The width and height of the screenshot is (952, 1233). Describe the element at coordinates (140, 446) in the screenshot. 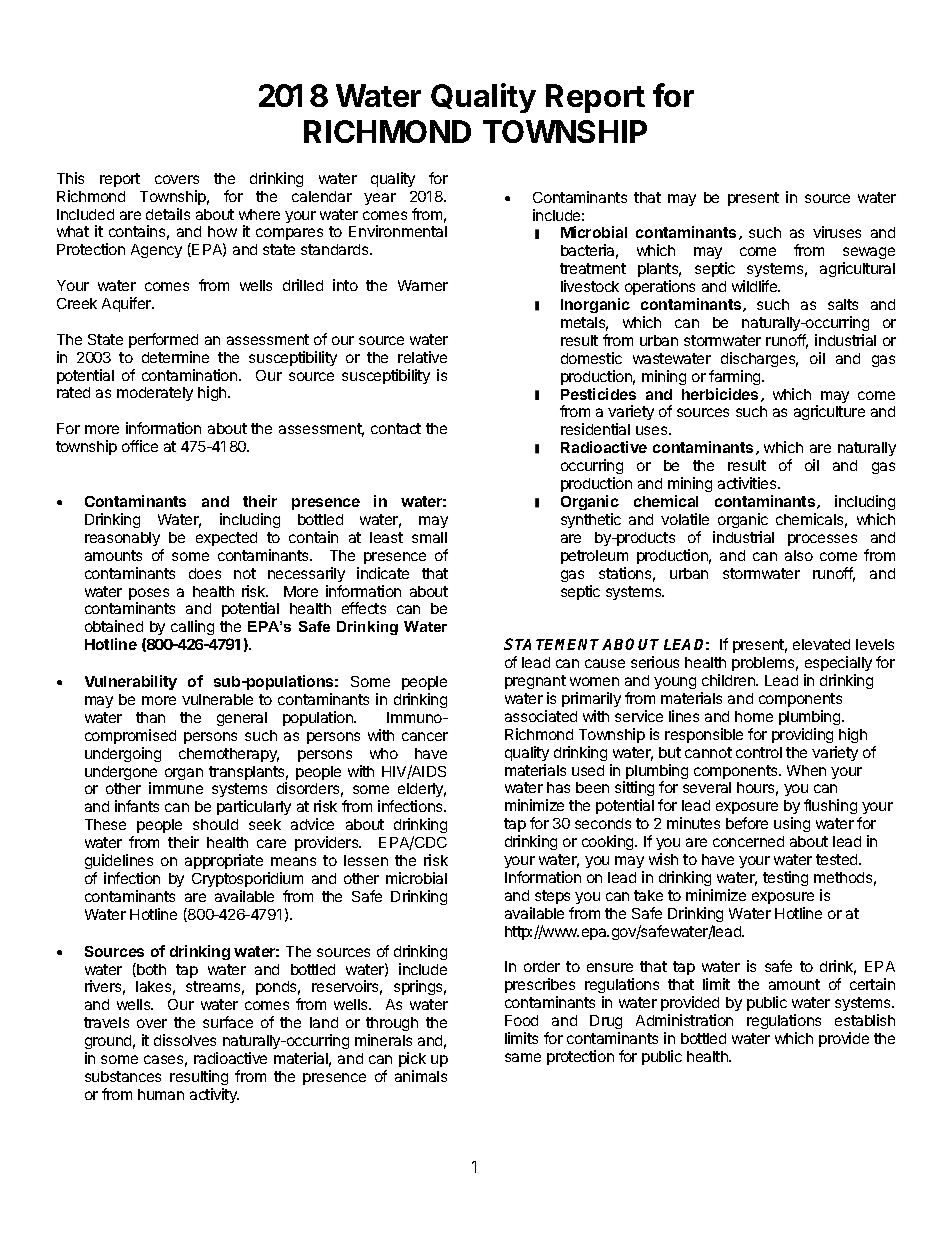

I see `office` at that location.
